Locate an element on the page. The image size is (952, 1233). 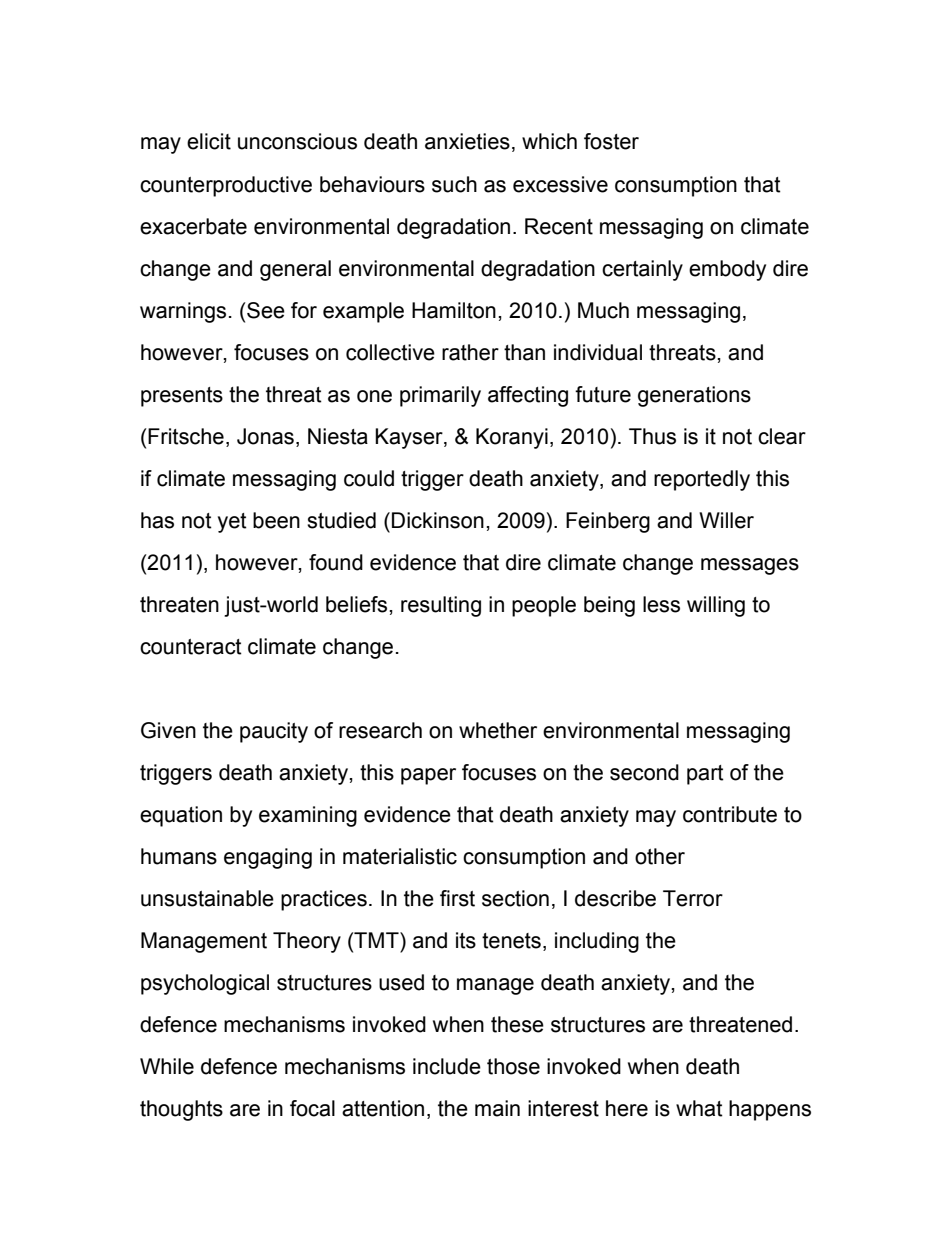
such is located at coordinates (454, 184).
